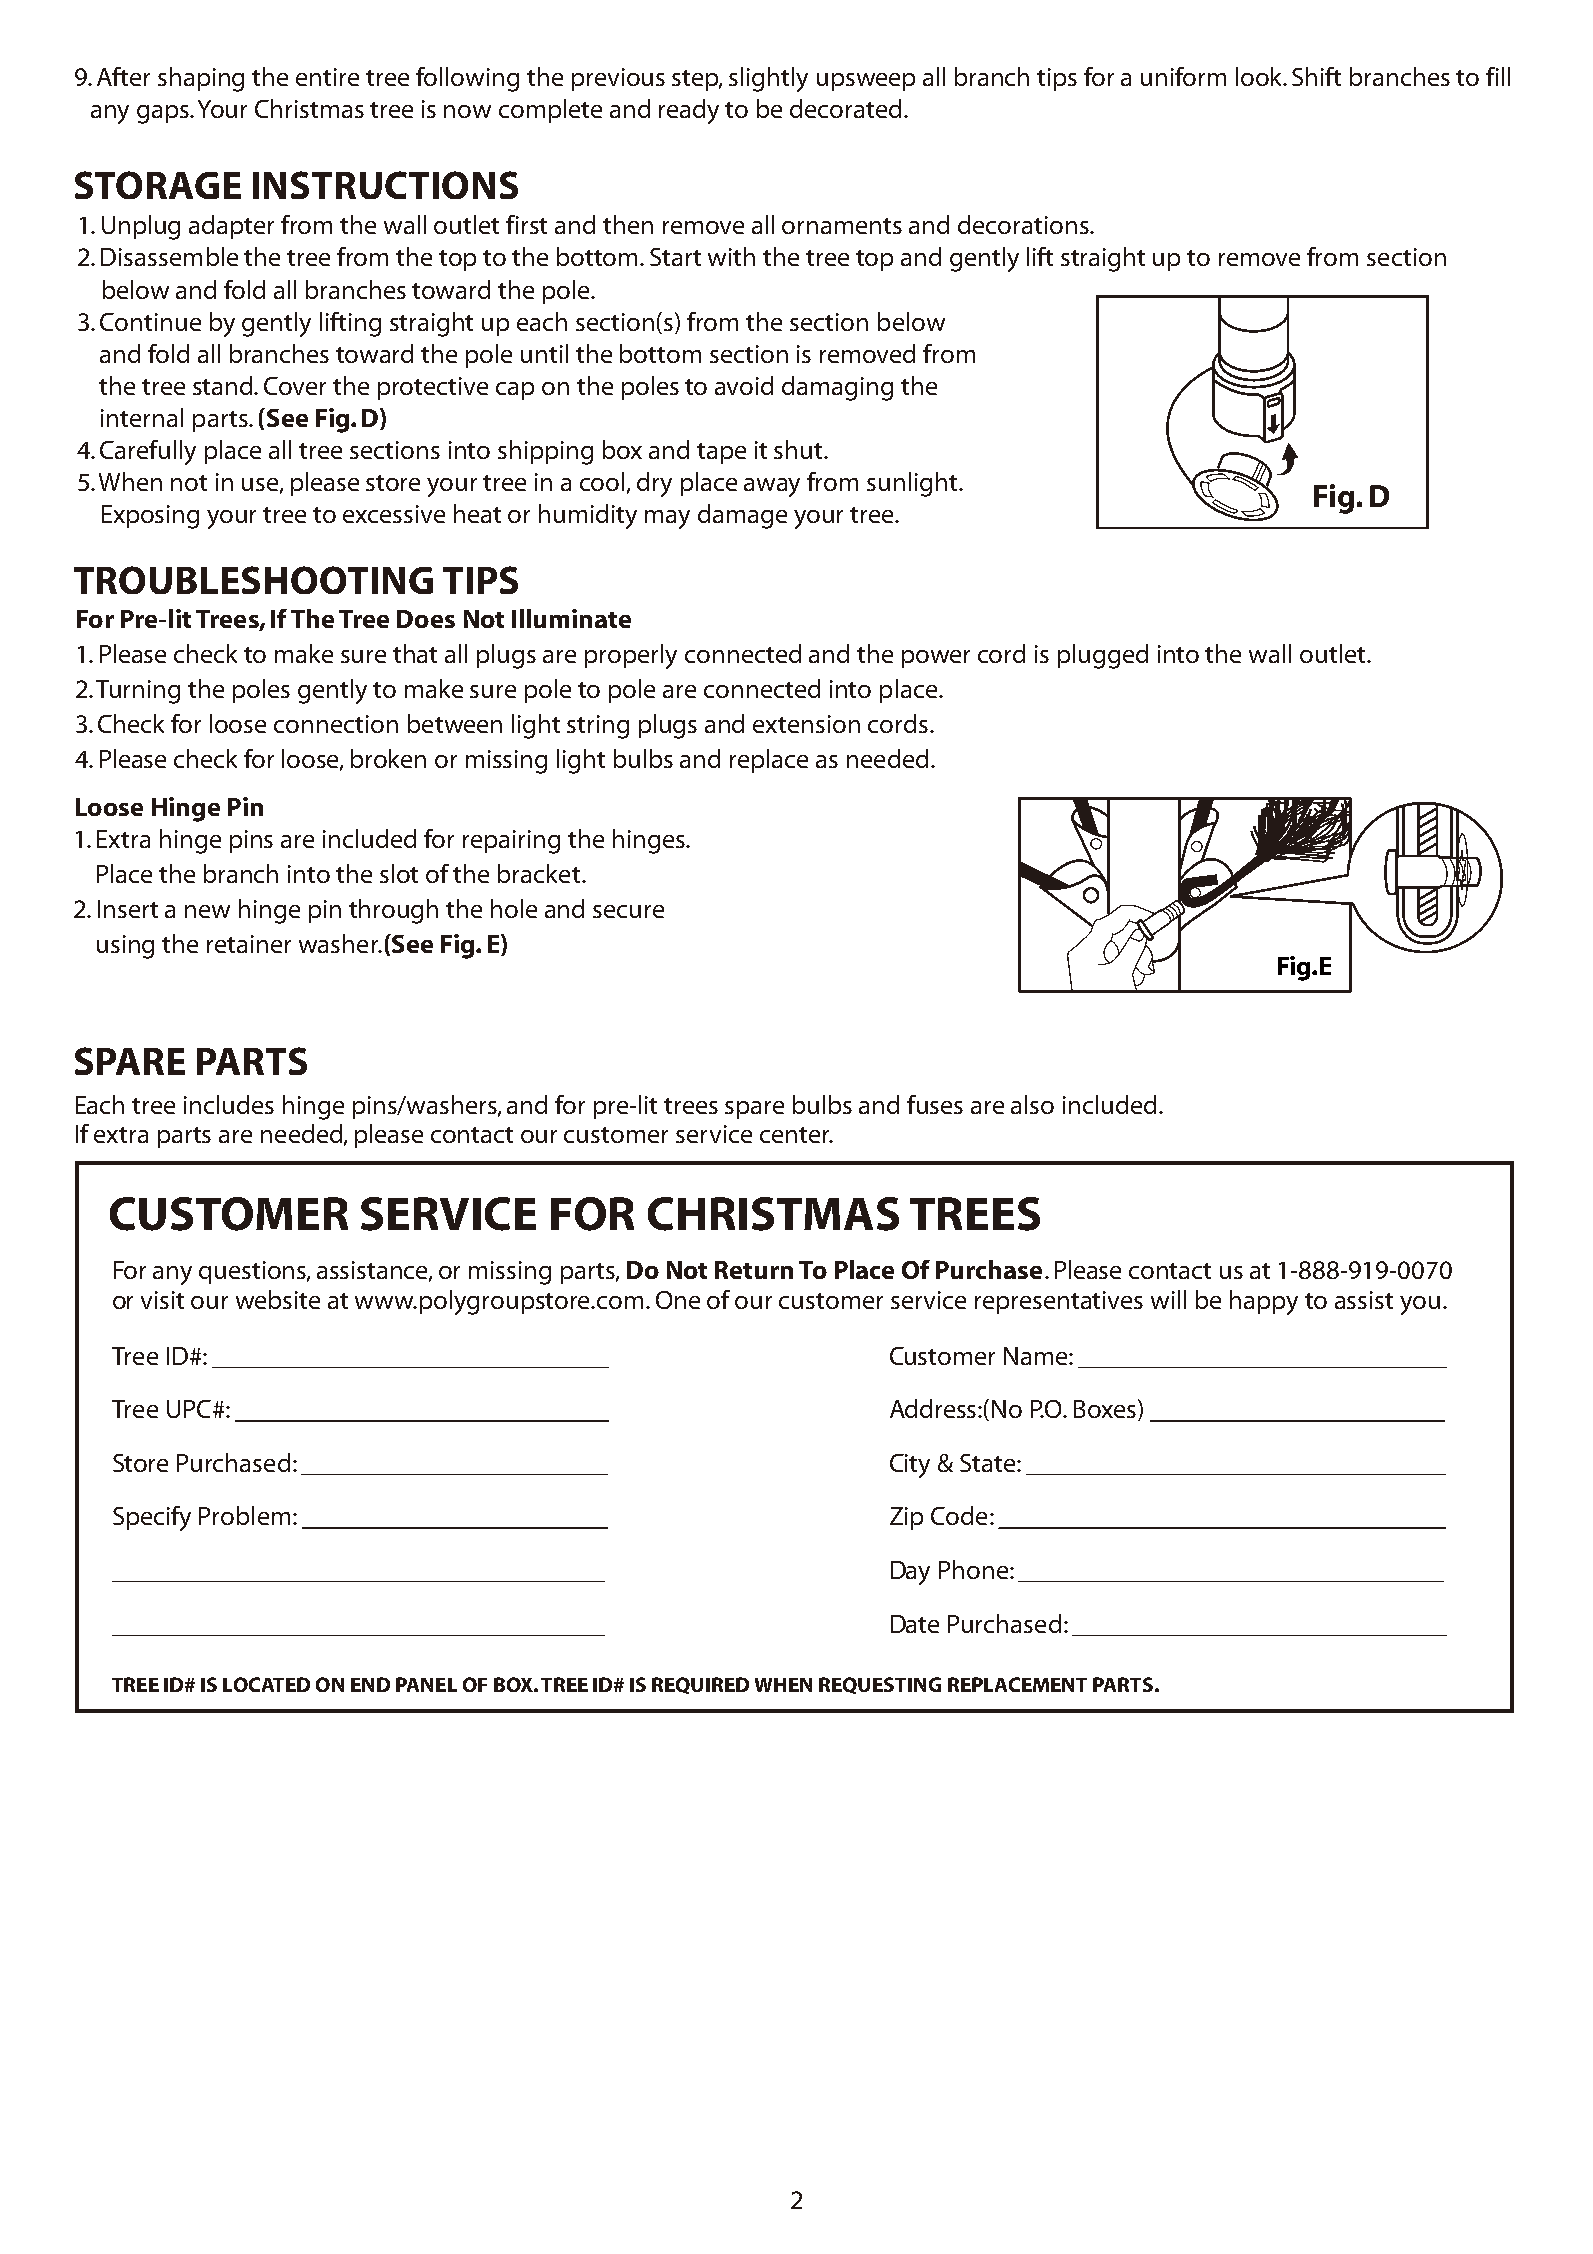  What do you see at coordinates (278, 1299) in the image?
I see `website` at bounding box center [278, 1299].
